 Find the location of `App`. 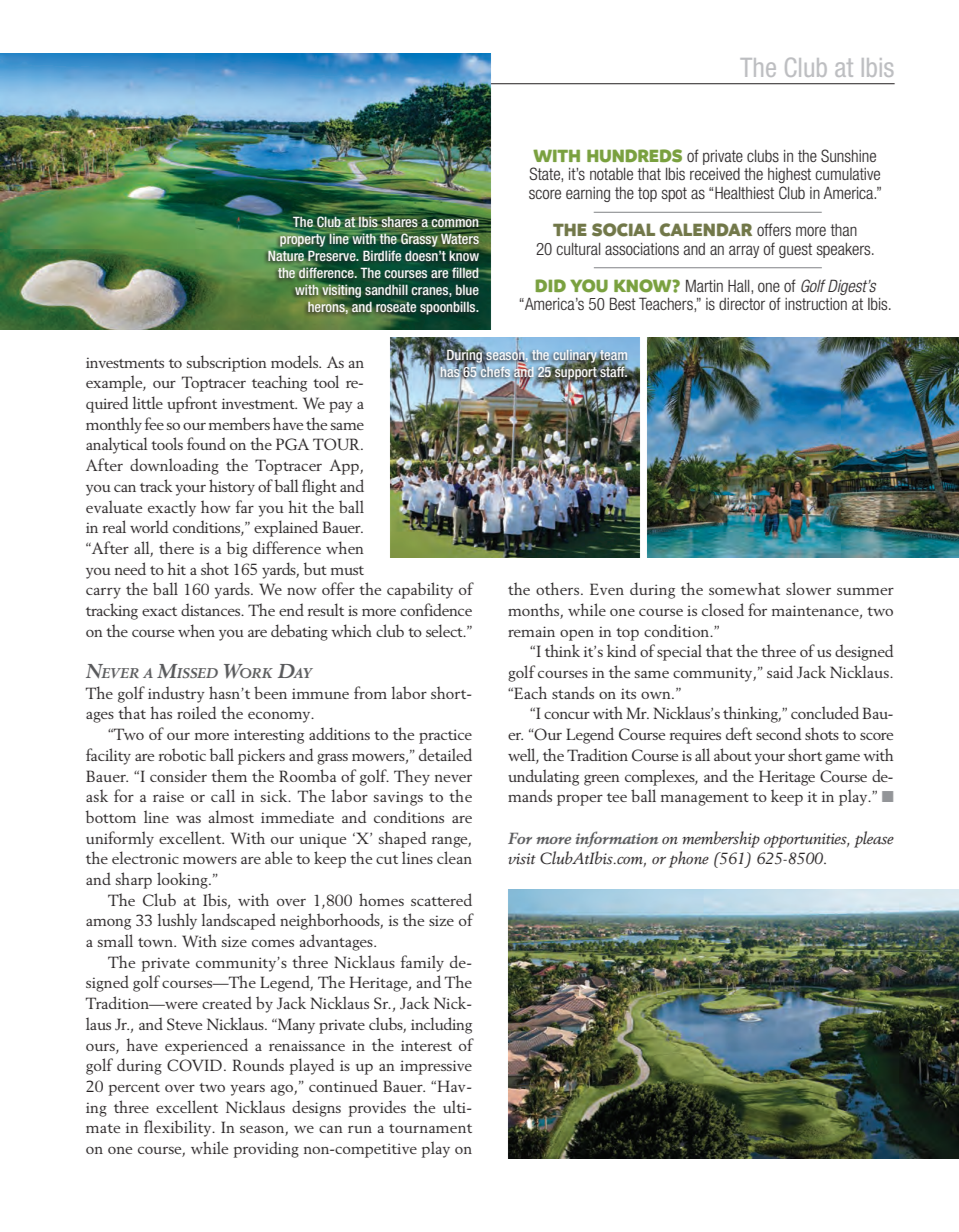

App is located at coordinates (345, 467).
